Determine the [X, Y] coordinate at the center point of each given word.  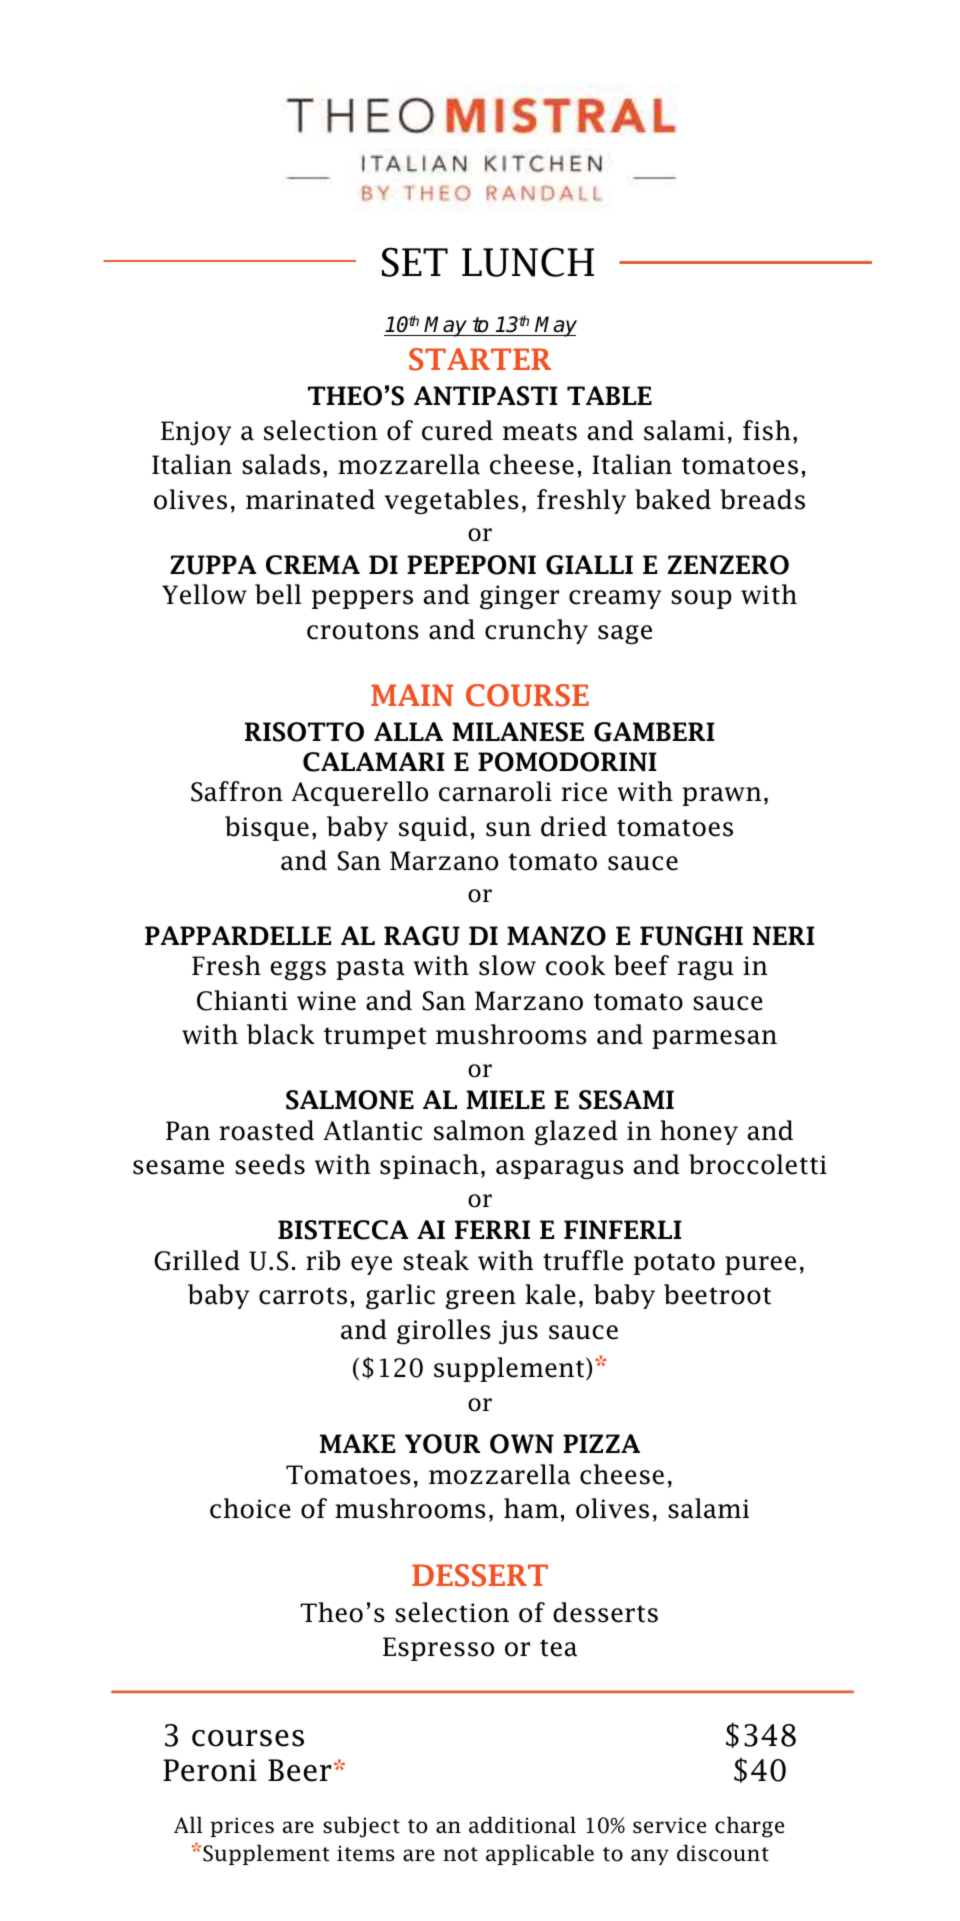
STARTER [480, 359]
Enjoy [196, 433]
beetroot [717, 1294]
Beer [299, 1770]
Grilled [197, 1260]
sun [508, 829]
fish [767, 430]
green [481, 1299]
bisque [267, 828]
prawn [721, 796]
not [460, 1854]
